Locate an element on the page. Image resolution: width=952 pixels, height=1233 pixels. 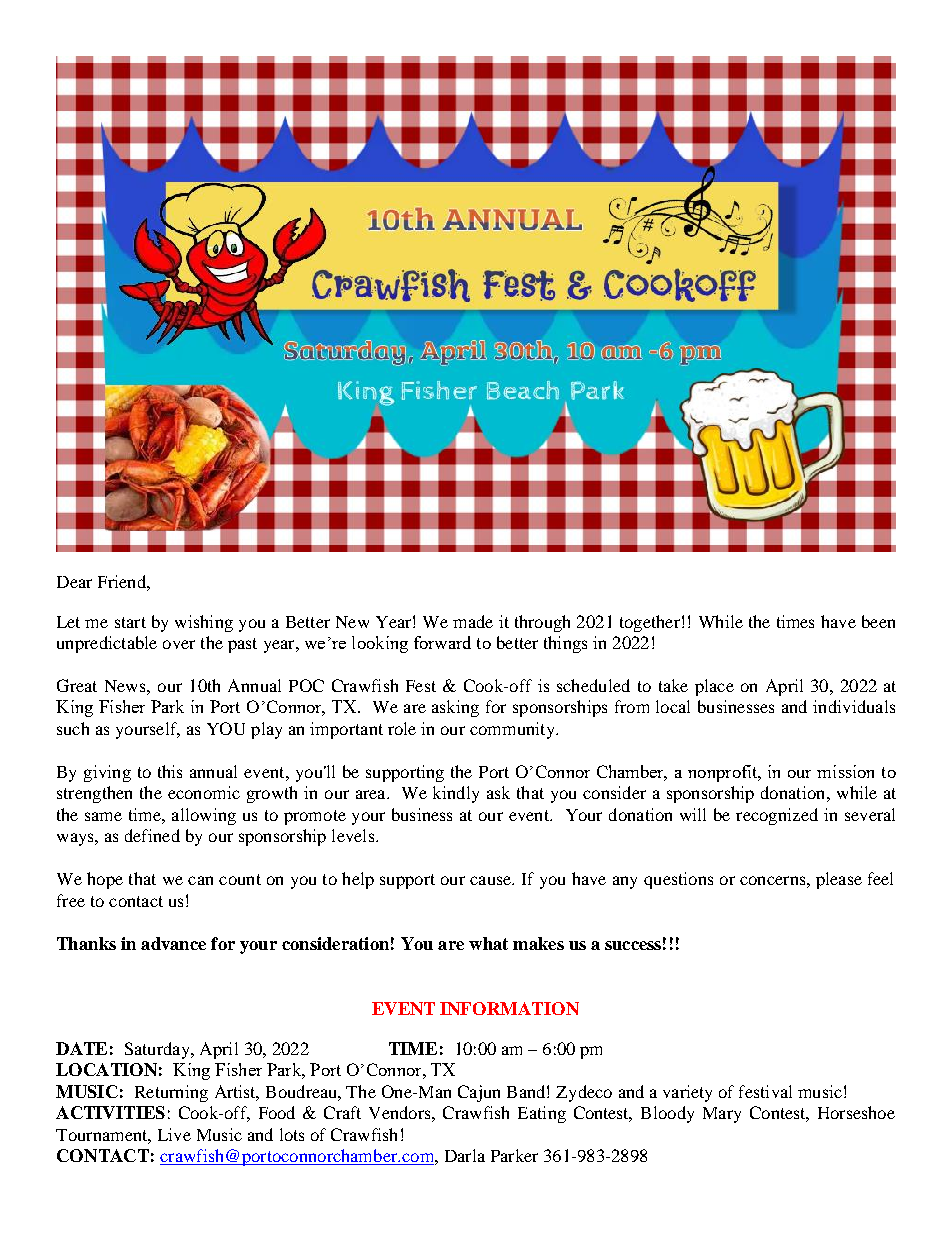
cause is located at coordinates (491, 880).
